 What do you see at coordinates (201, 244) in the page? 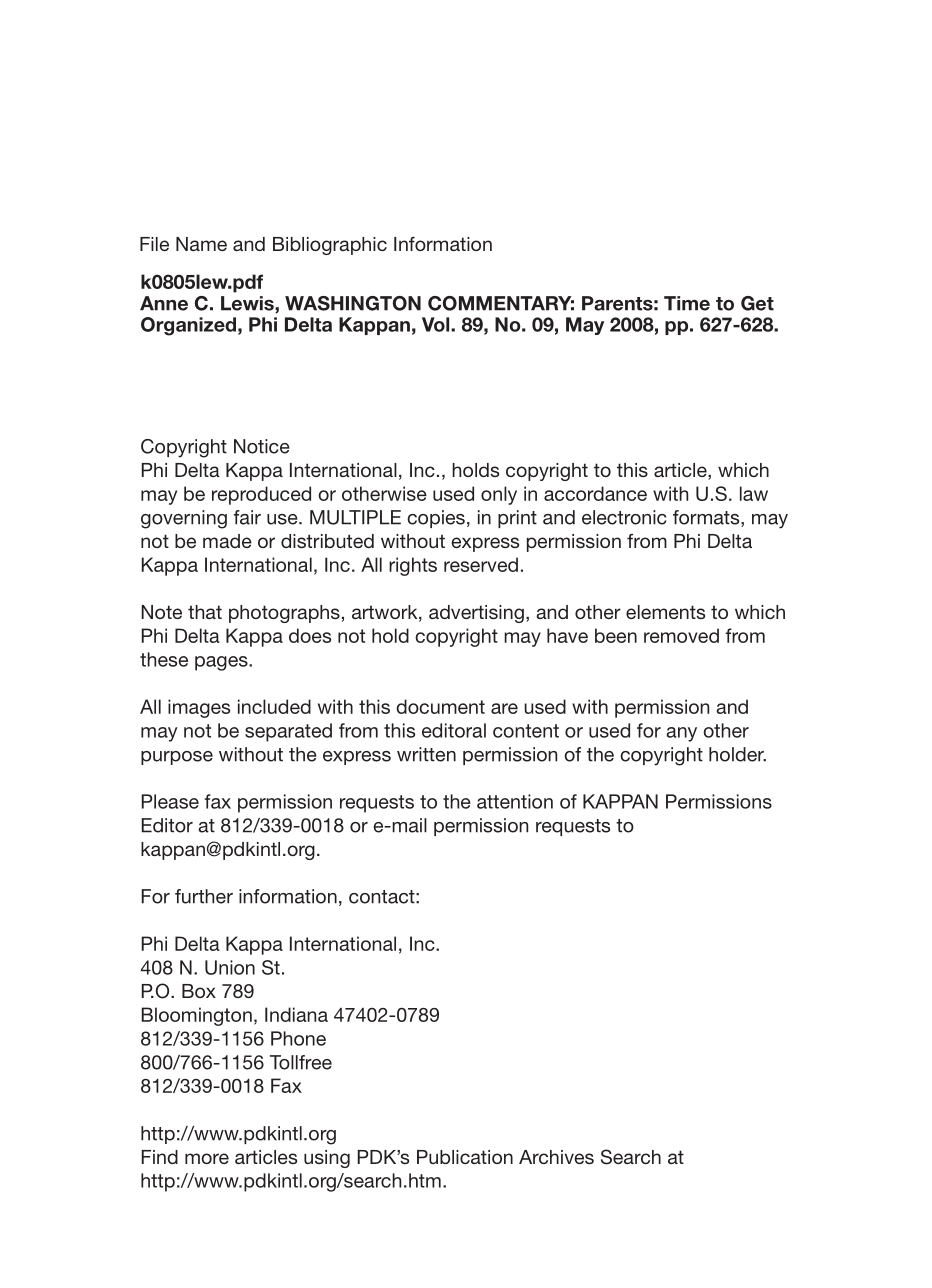
I see `Name` at bounding box center [201, 244].
